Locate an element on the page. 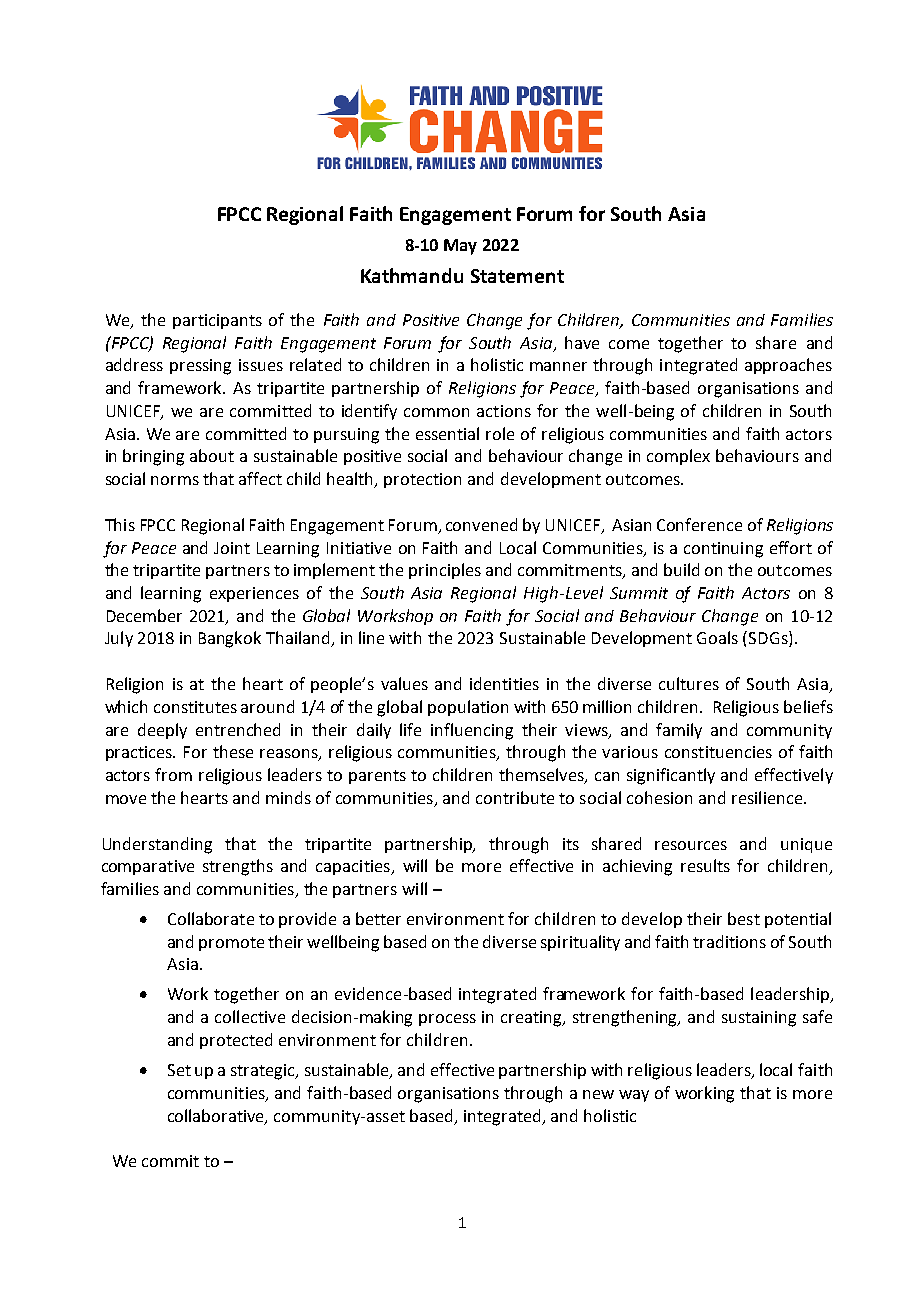 This page has height=1308, width=924. constitutes is located at coordinates (195, 707).
